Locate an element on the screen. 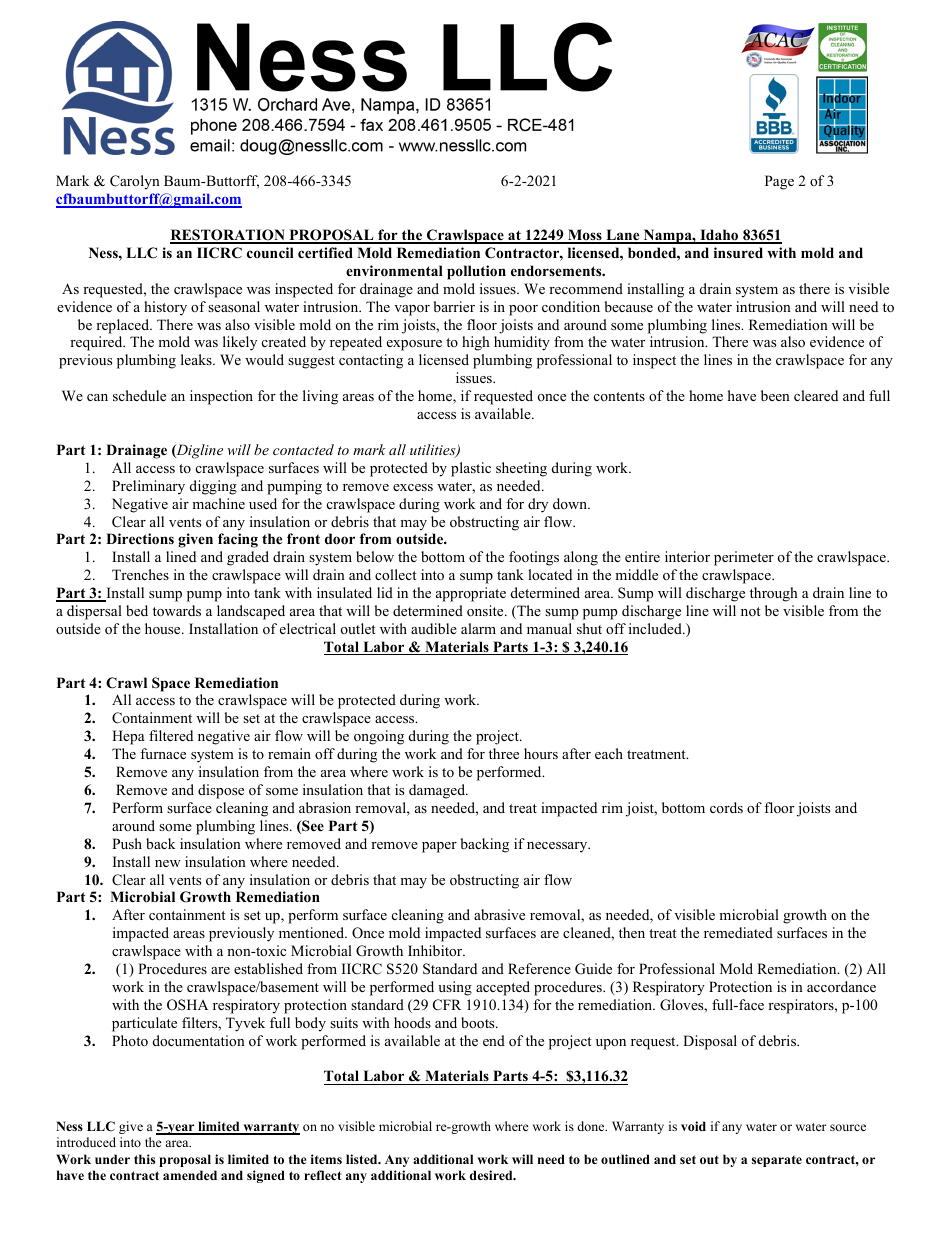  dry is located at coordinates (538, 505).
